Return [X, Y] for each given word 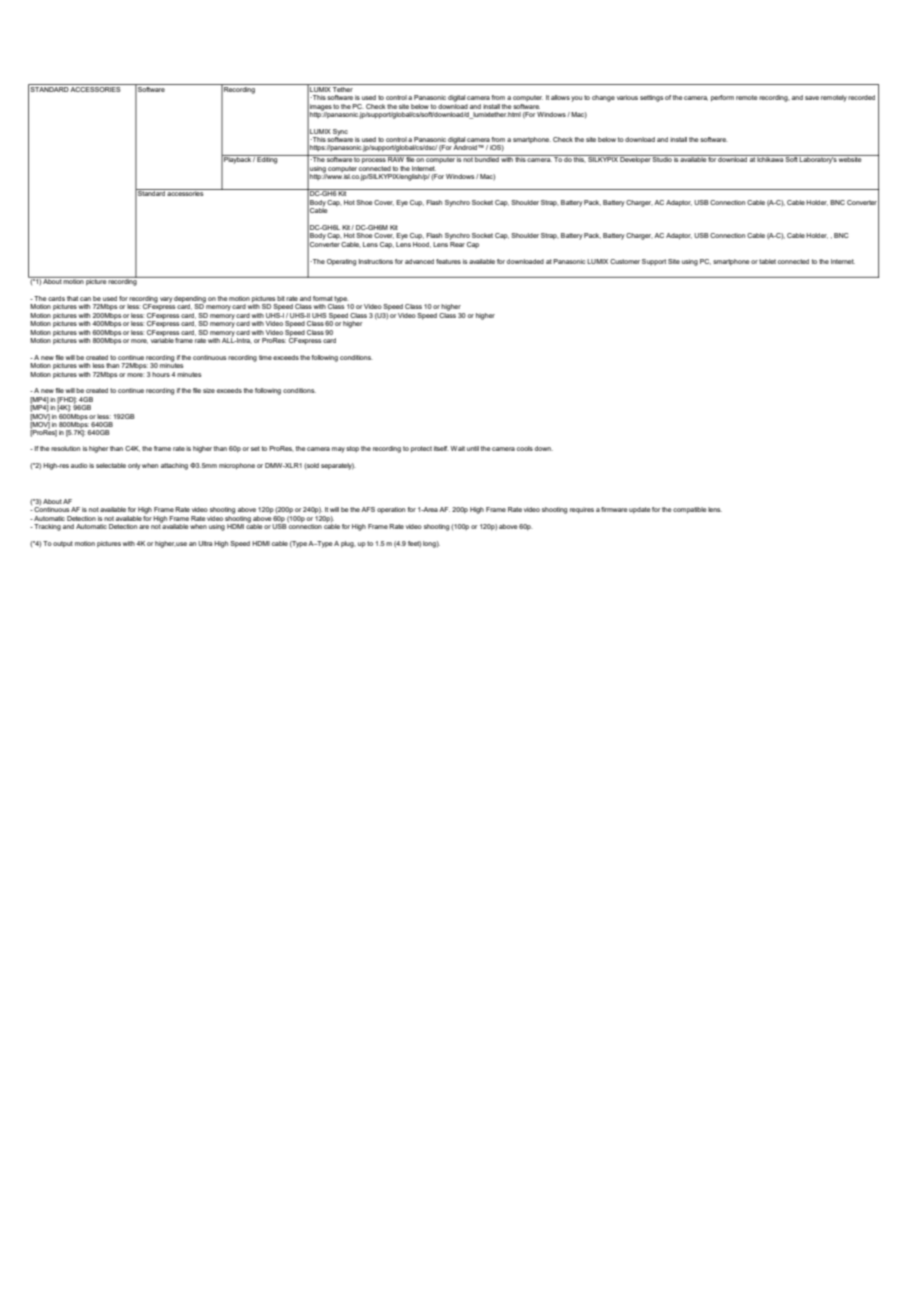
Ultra [205, 543]
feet [414, 544]
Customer [625, 261]
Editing [267, 159]
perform [722, 98]
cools [525, 448]
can [85, 299]
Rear [457, 243]
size [209, 390]
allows [560, 97]
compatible [690, 510]
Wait [457, 448]
